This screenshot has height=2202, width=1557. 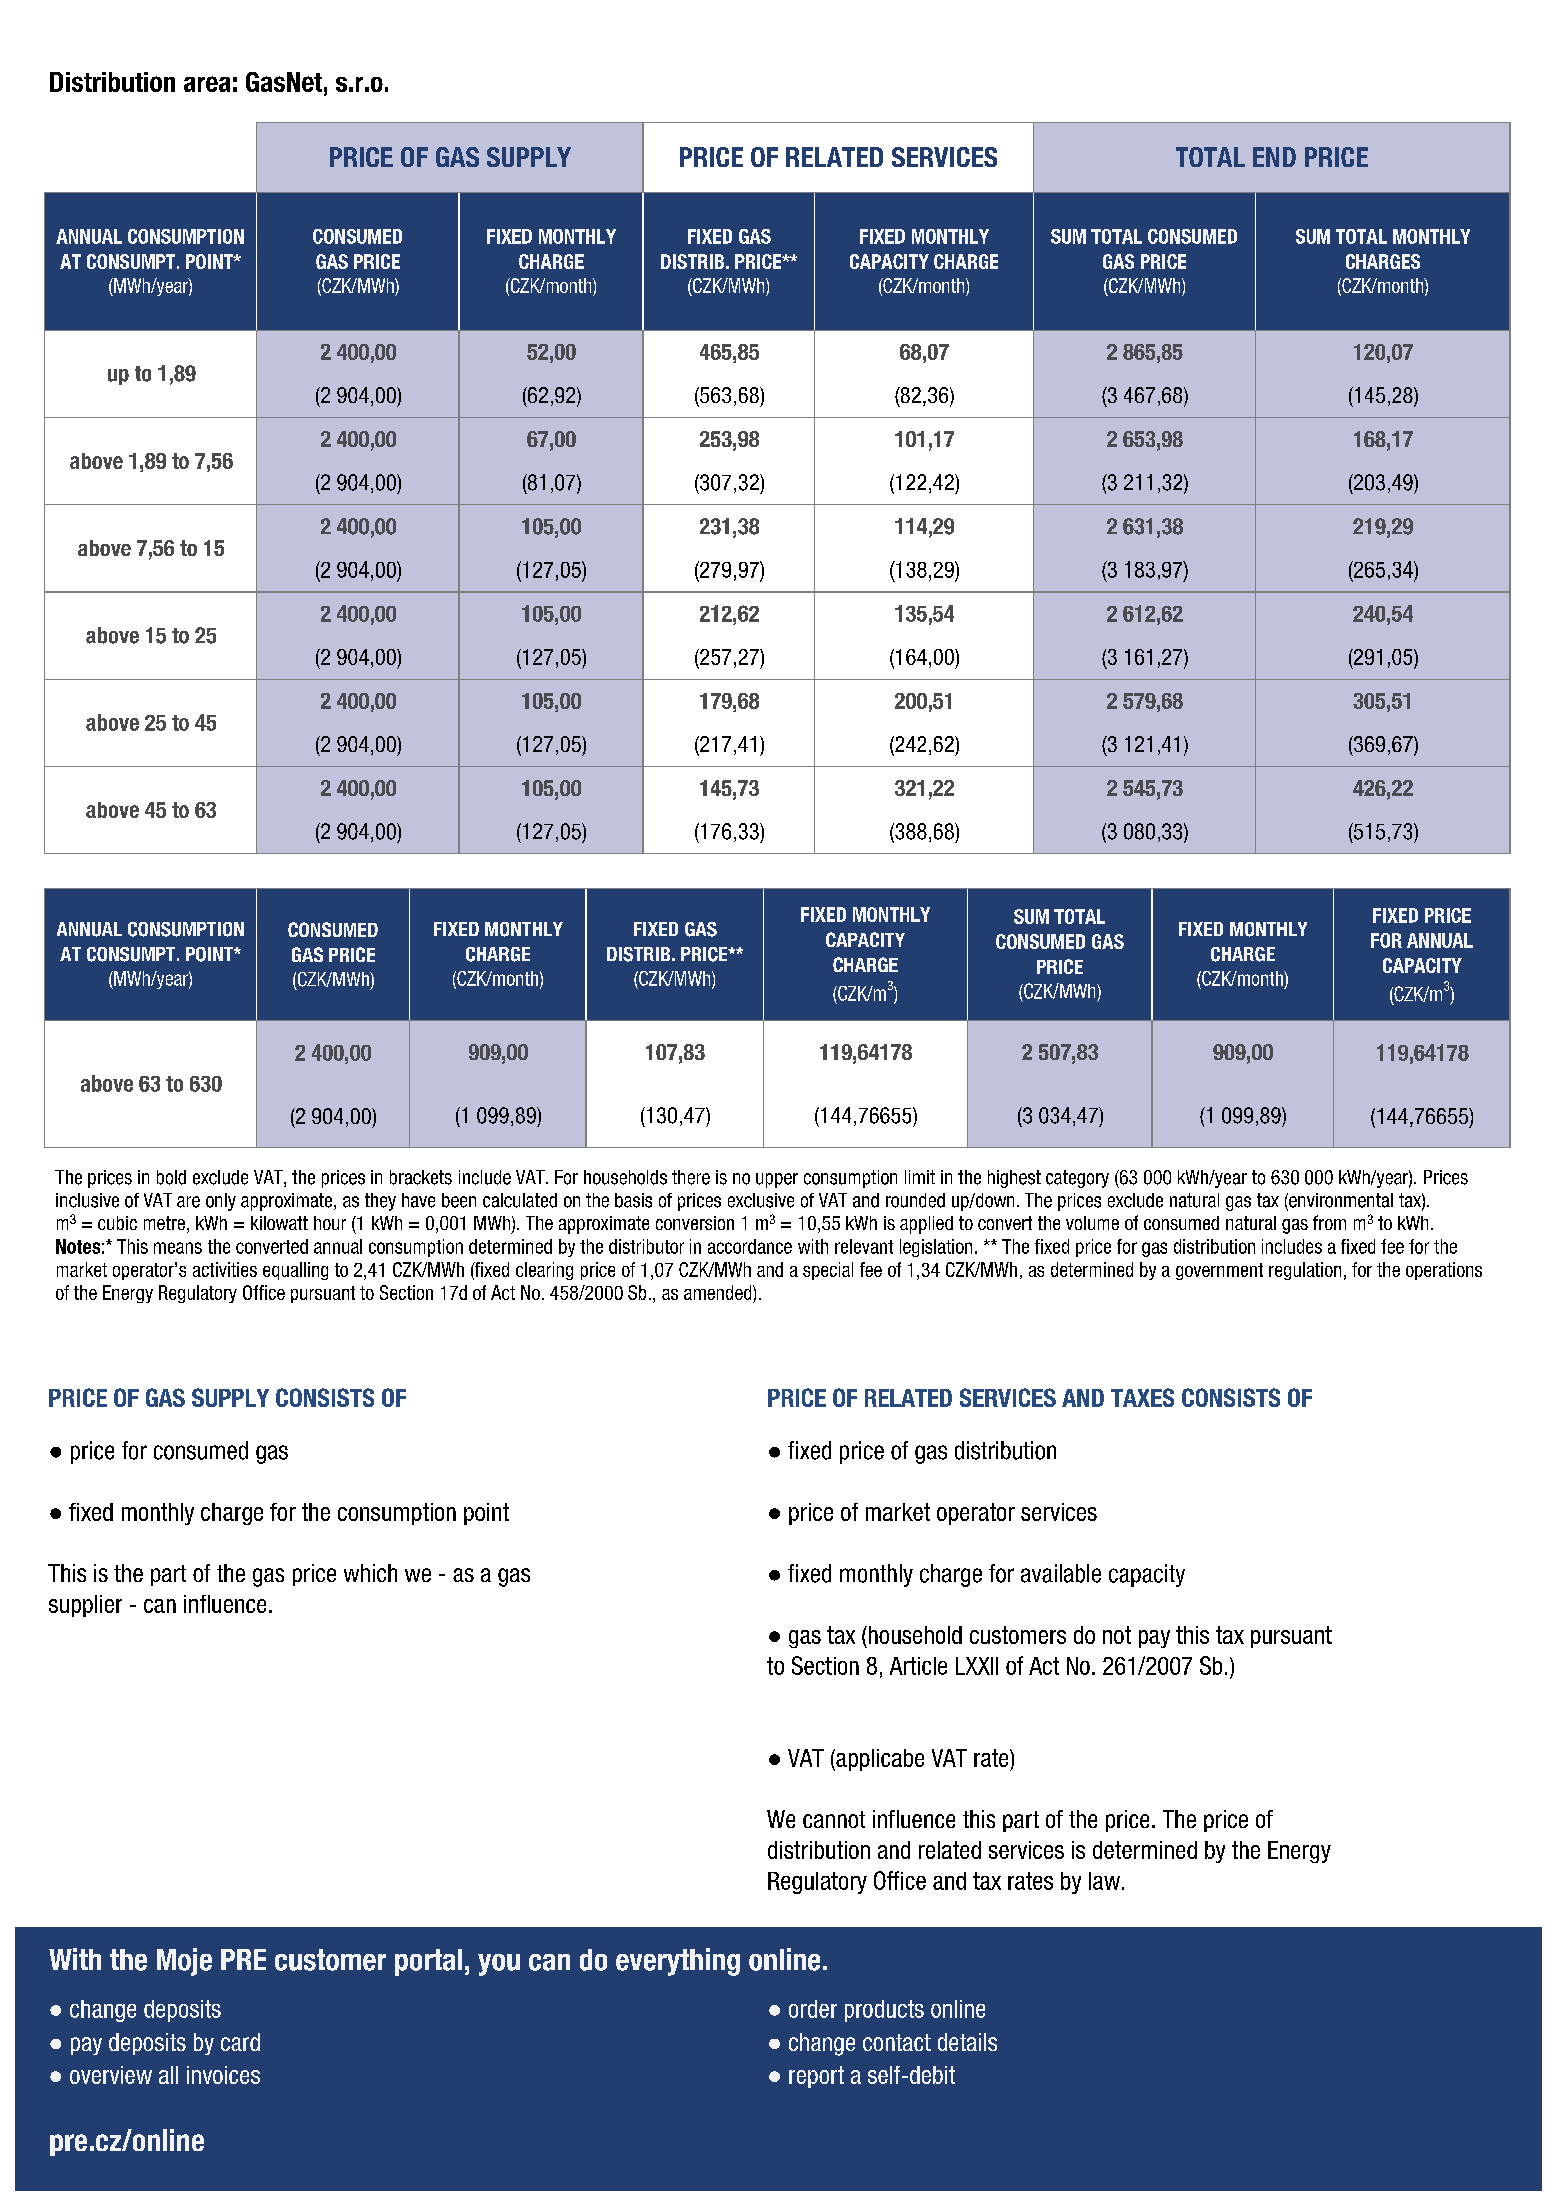 I want to click on area, so click(x=207, y=84).
